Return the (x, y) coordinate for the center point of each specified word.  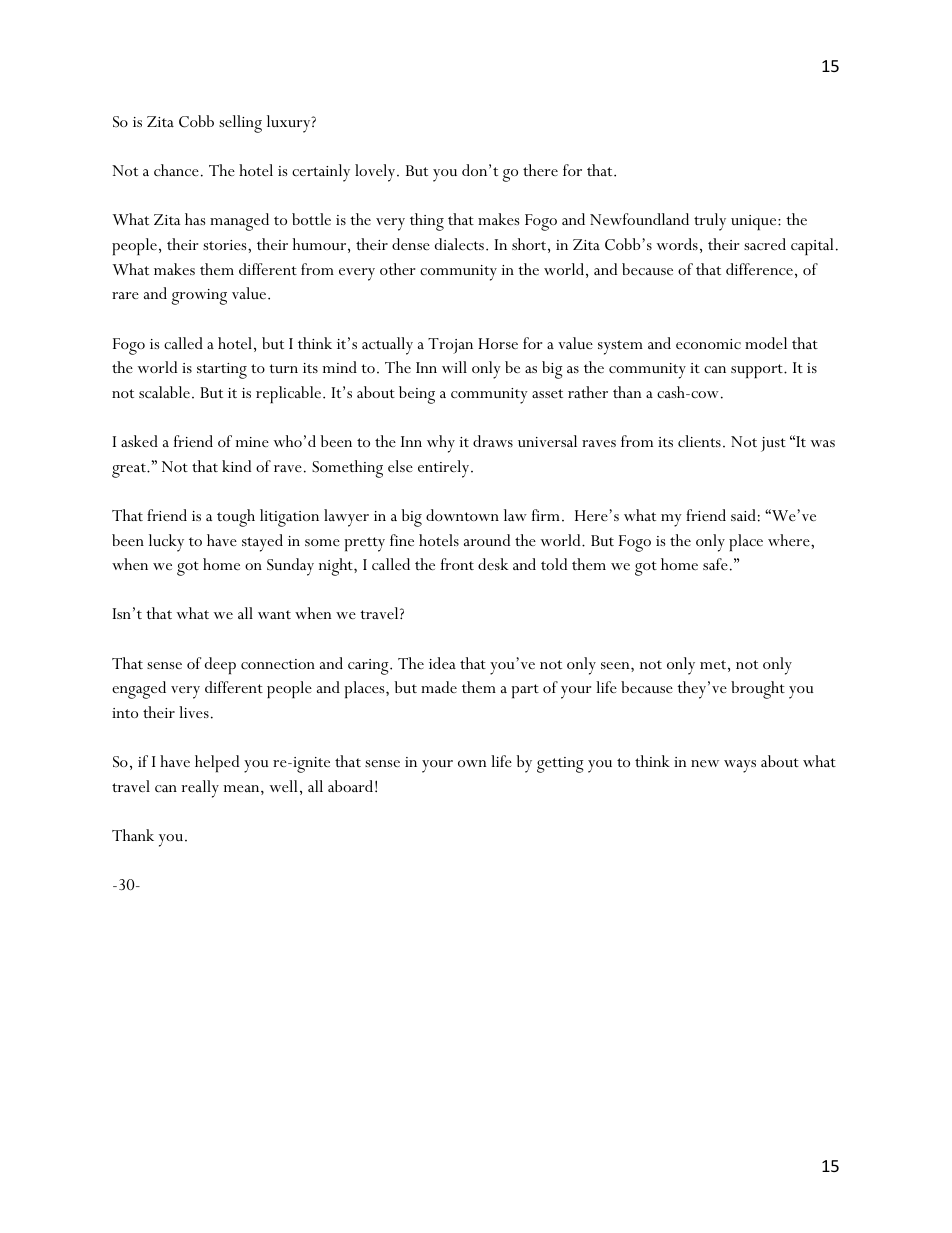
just (773, 444)
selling (240, 124)
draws (493, 441)
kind (236, 466)
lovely (376, 173)
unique (755, 222)
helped (217, 763)
